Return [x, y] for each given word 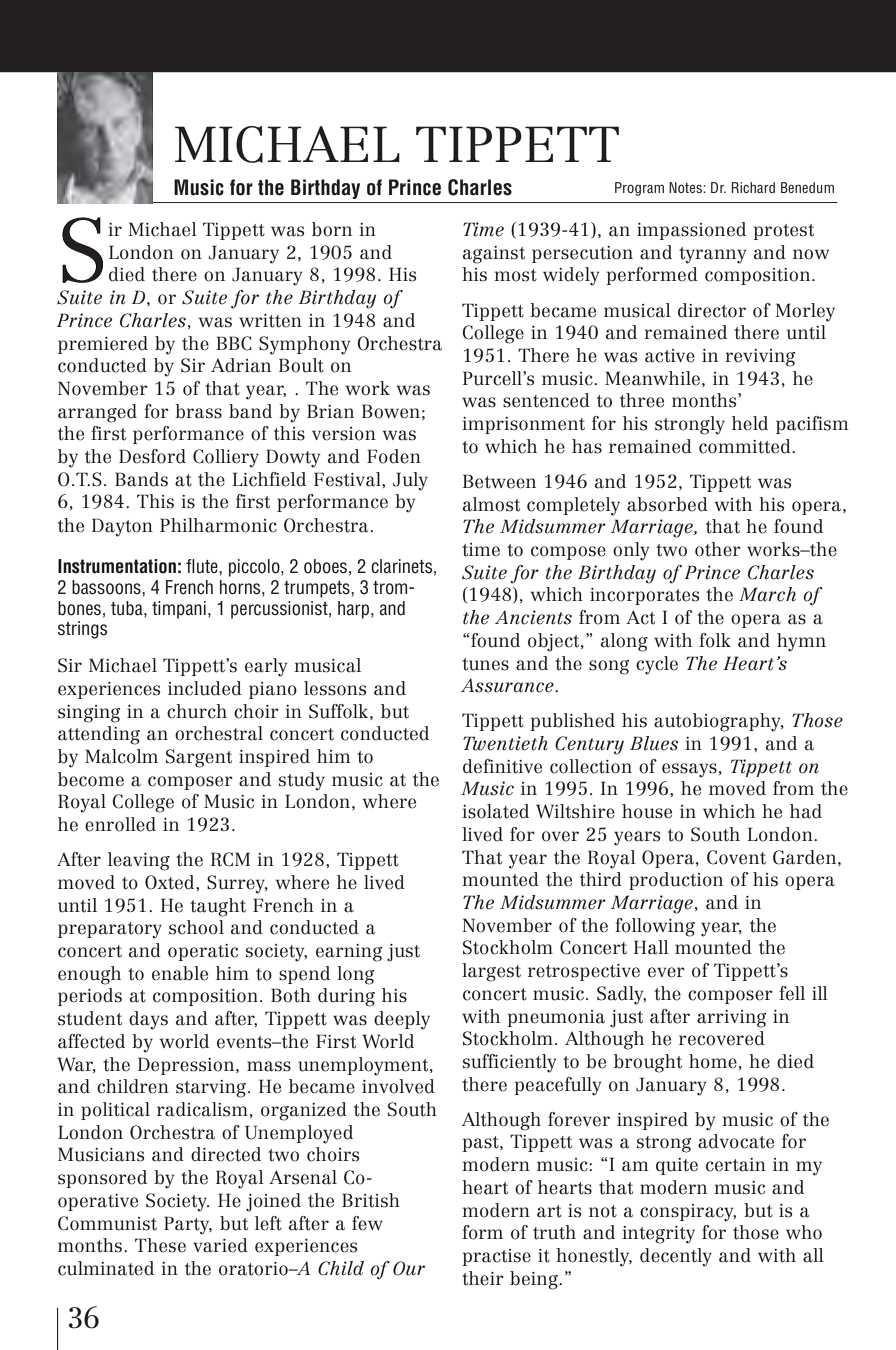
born [332, 229]
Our [409, 1268]
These [160, 1245]
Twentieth [505, 743]
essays [689, 770]
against [494, 255]
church [197, 711]
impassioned [691, 231]
